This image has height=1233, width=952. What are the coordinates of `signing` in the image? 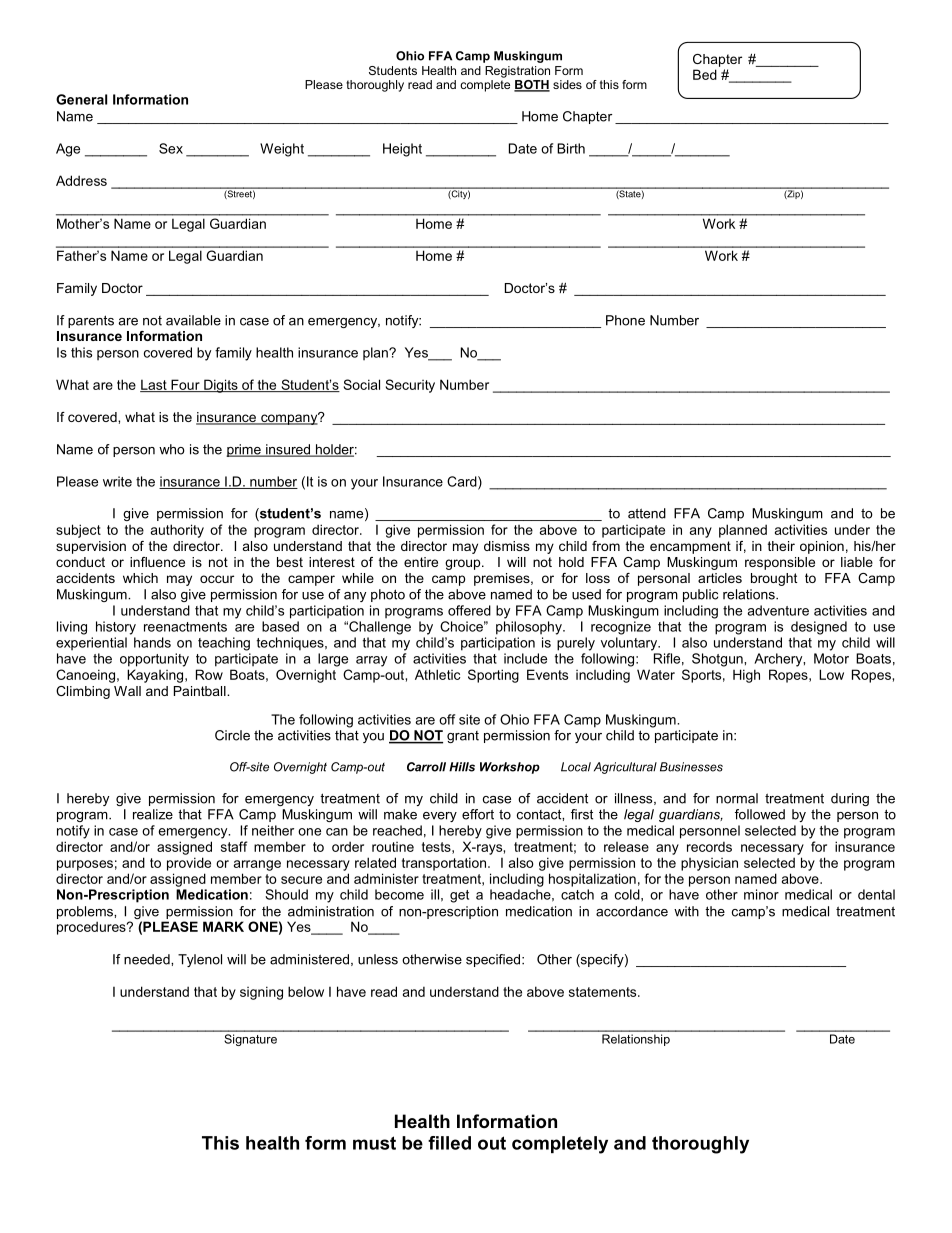 It's located at (261, 993).
